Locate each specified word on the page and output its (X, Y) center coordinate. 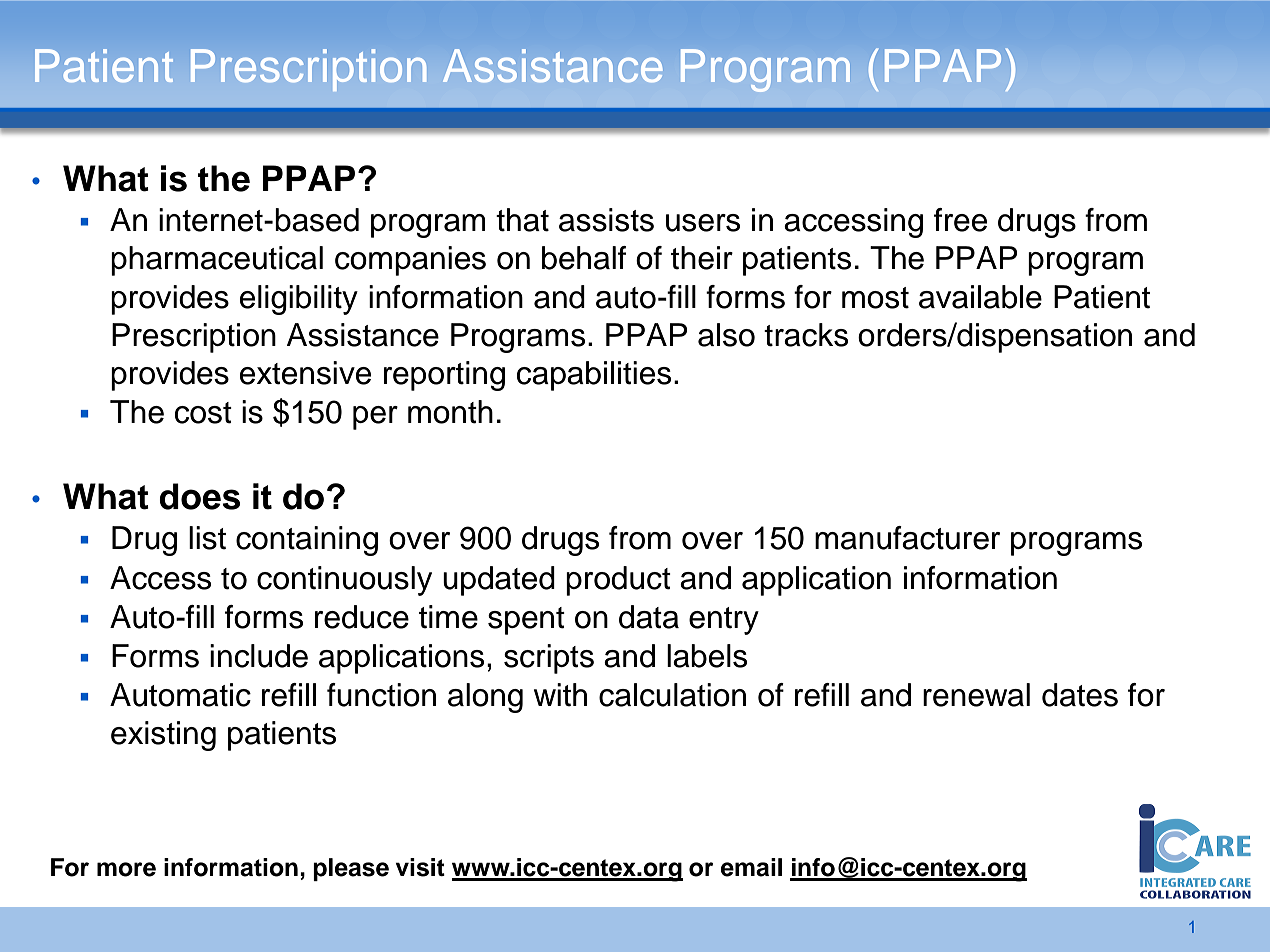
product (618, 581)
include (259, 656)
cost (203, 413)
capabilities (594, 376)
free (960, 220)
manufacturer (907, 538)
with (560, 695)
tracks (806, 335)
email (751, 867)
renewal (976, 695)
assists (606, 220)
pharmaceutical (217, 261)
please (351, 869)
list (207, 538)
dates (1080, 695)
